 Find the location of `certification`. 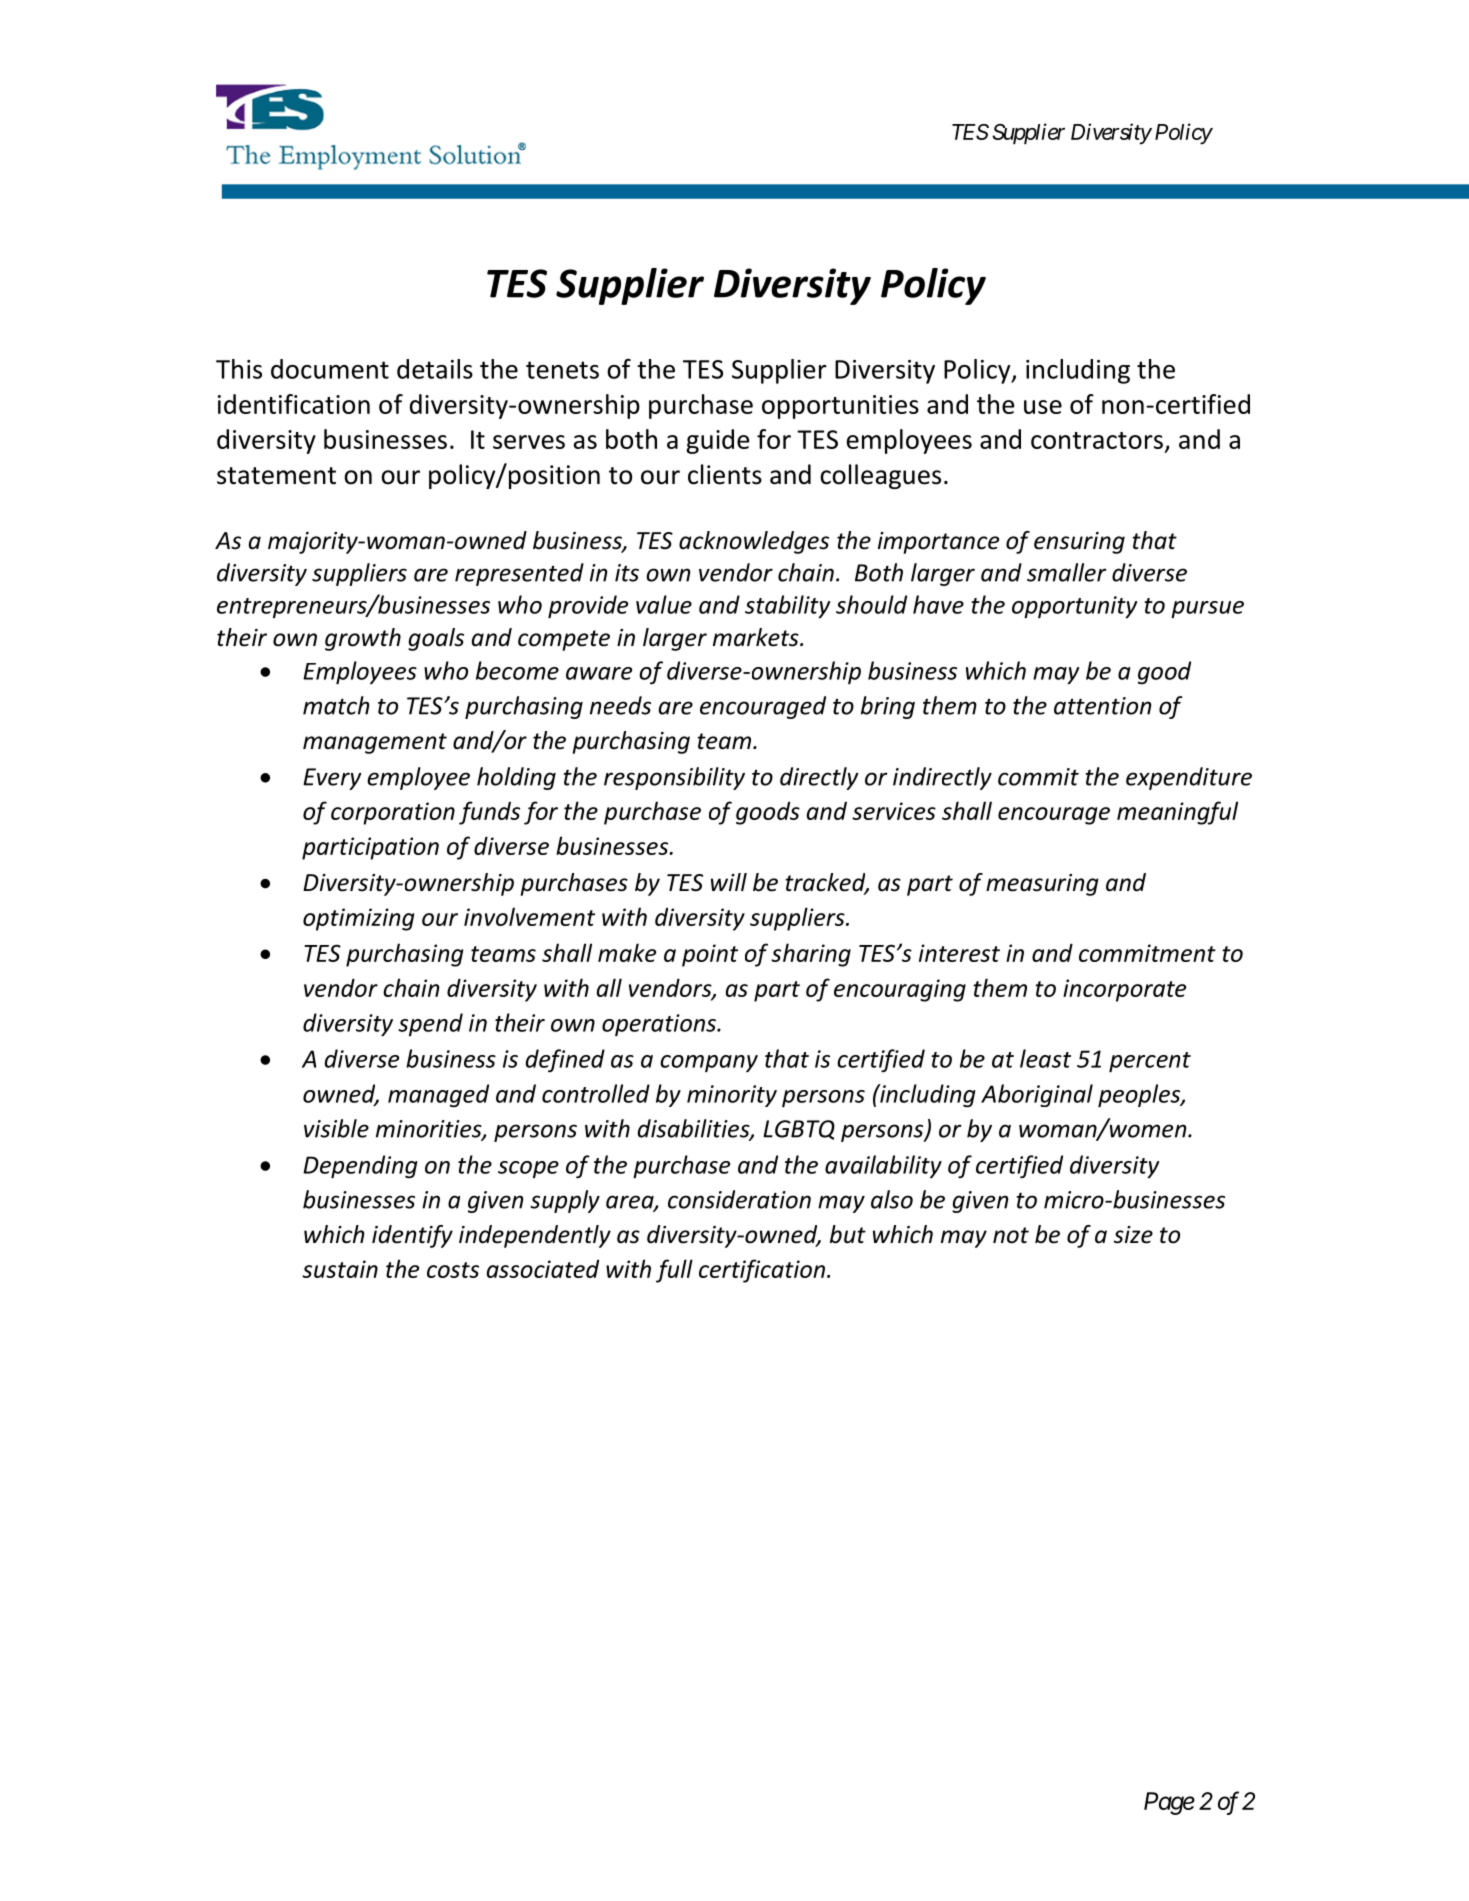

certification is located at coordinates (763, 1271).
